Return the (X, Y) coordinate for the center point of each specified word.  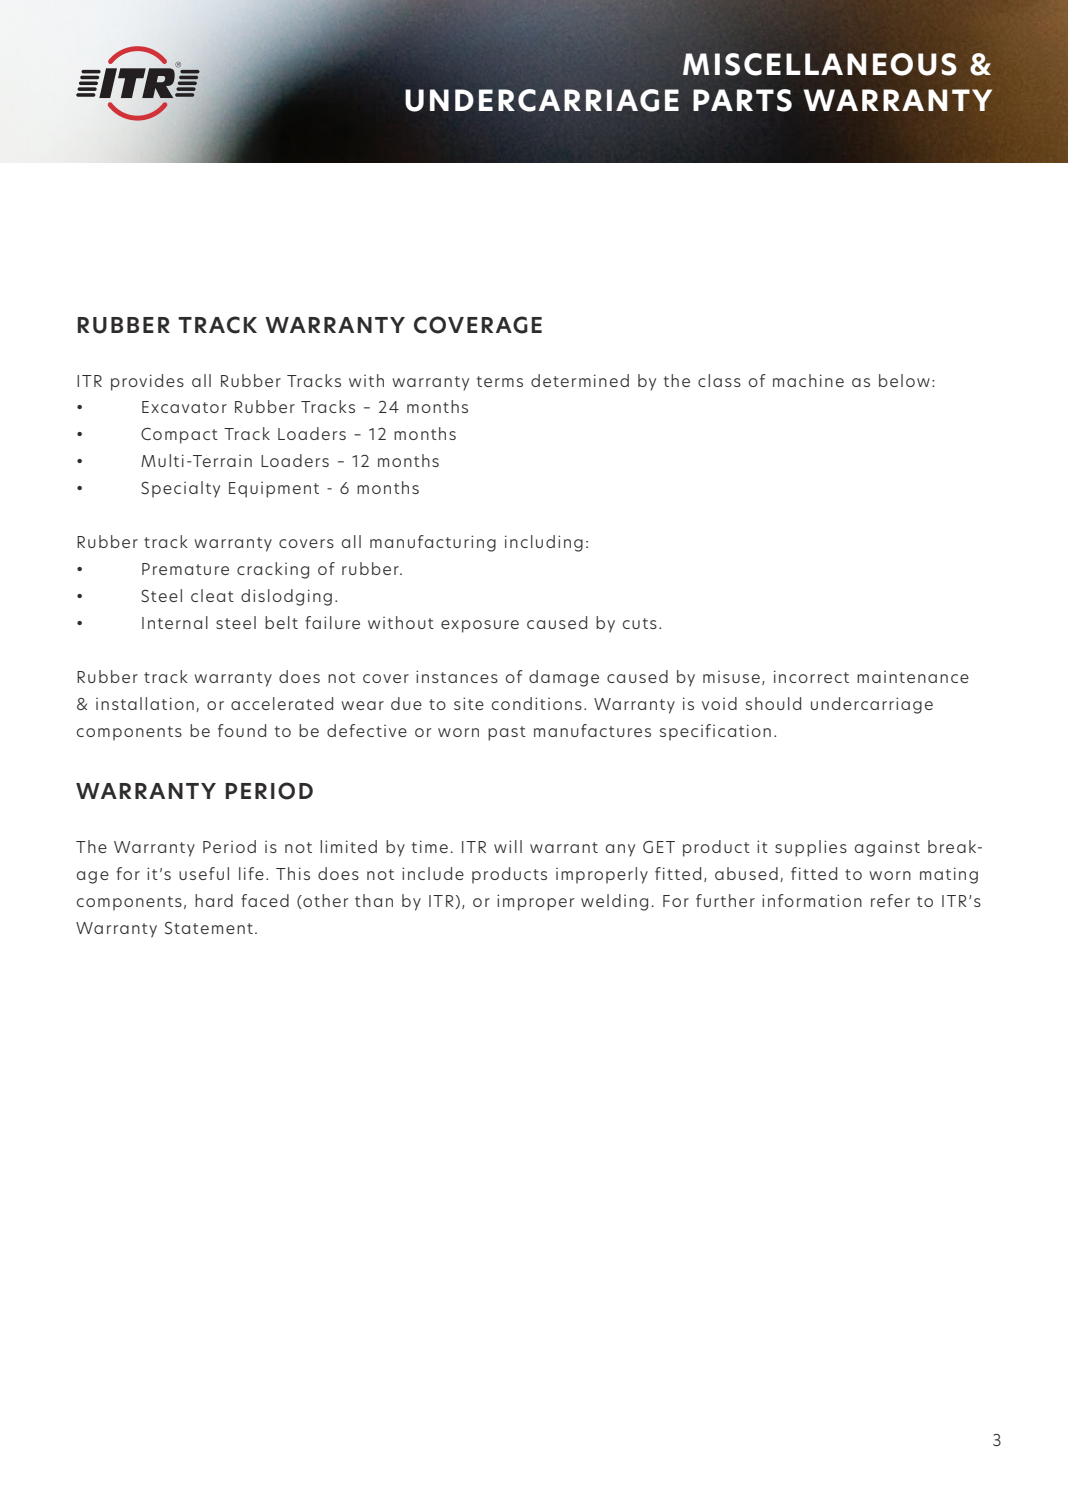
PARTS (742, 100)
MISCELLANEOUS (820, 64)
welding (614, 902)
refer (890, 900)
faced (265, 900)
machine (808, 380)
